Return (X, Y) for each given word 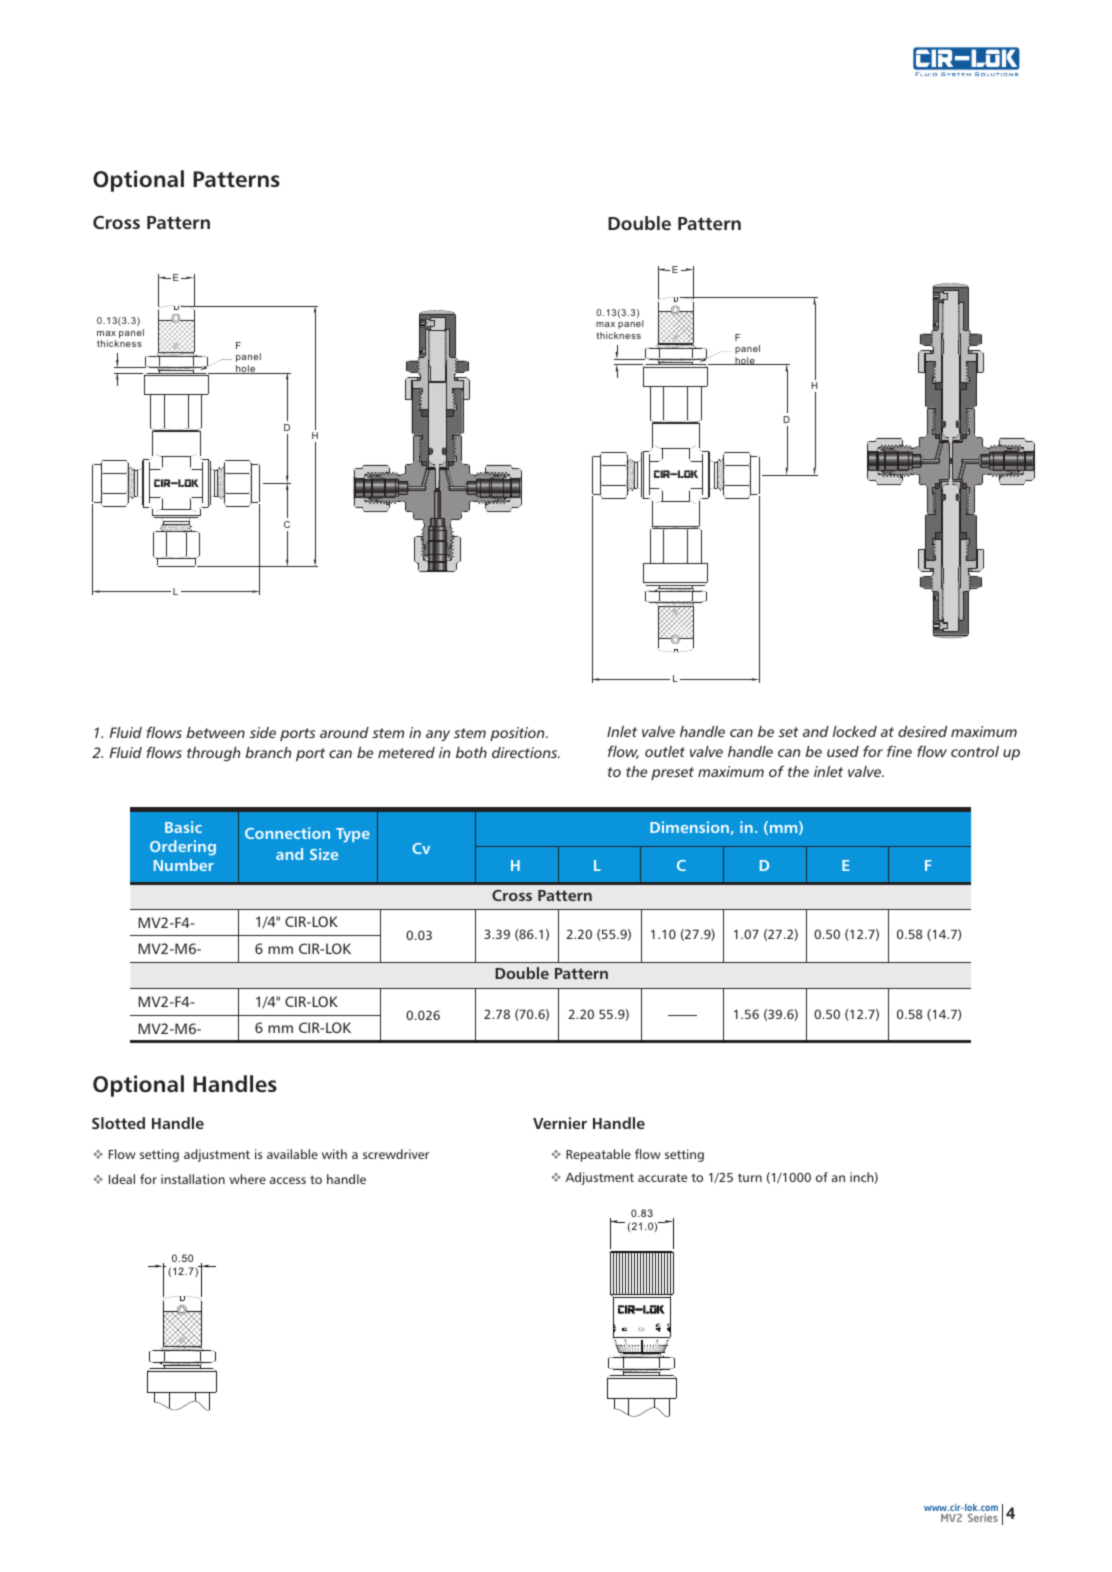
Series (983, 1518)
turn (750, 1177)
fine (899, 751)
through (213, 754)
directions (526, 752)
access (288, 1180)
